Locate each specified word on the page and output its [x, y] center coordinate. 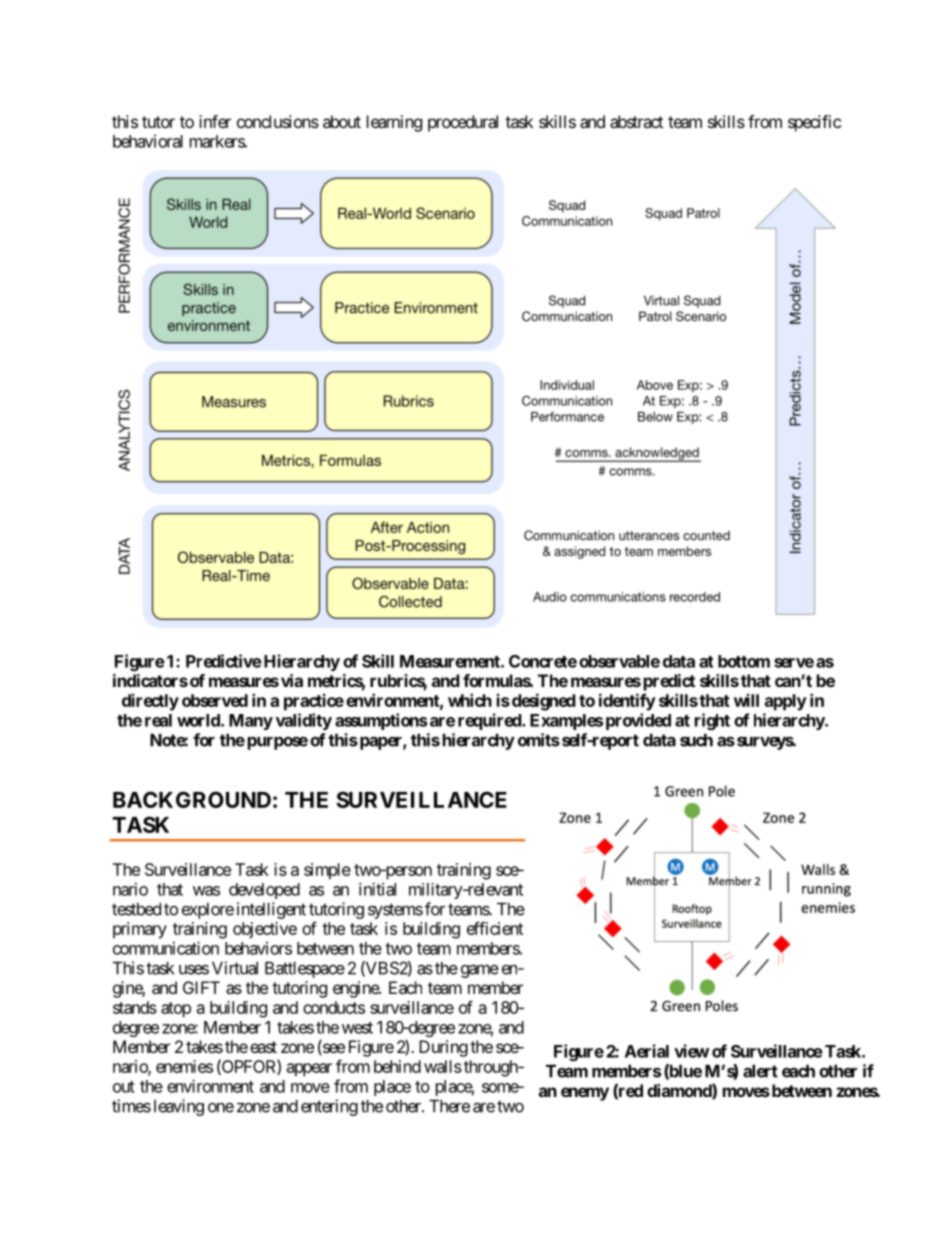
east [263, 1047]
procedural [463, 123]
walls [443, 1066]
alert [760, 1071]
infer [215, 121]
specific [814, 123]
